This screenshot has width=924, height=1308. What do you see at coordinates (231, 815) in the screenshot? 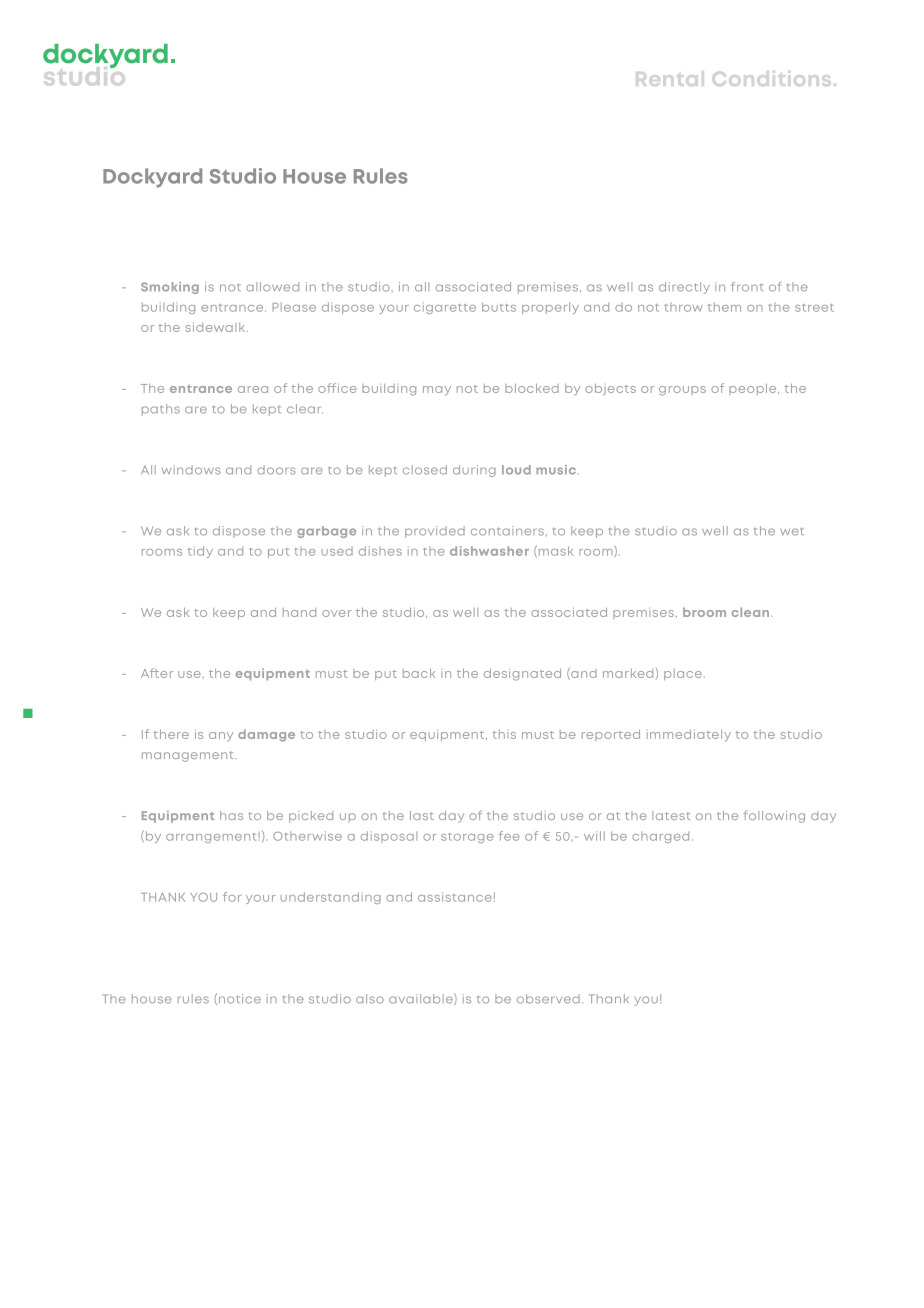
I see `has` at bounding box center [231, 815].
